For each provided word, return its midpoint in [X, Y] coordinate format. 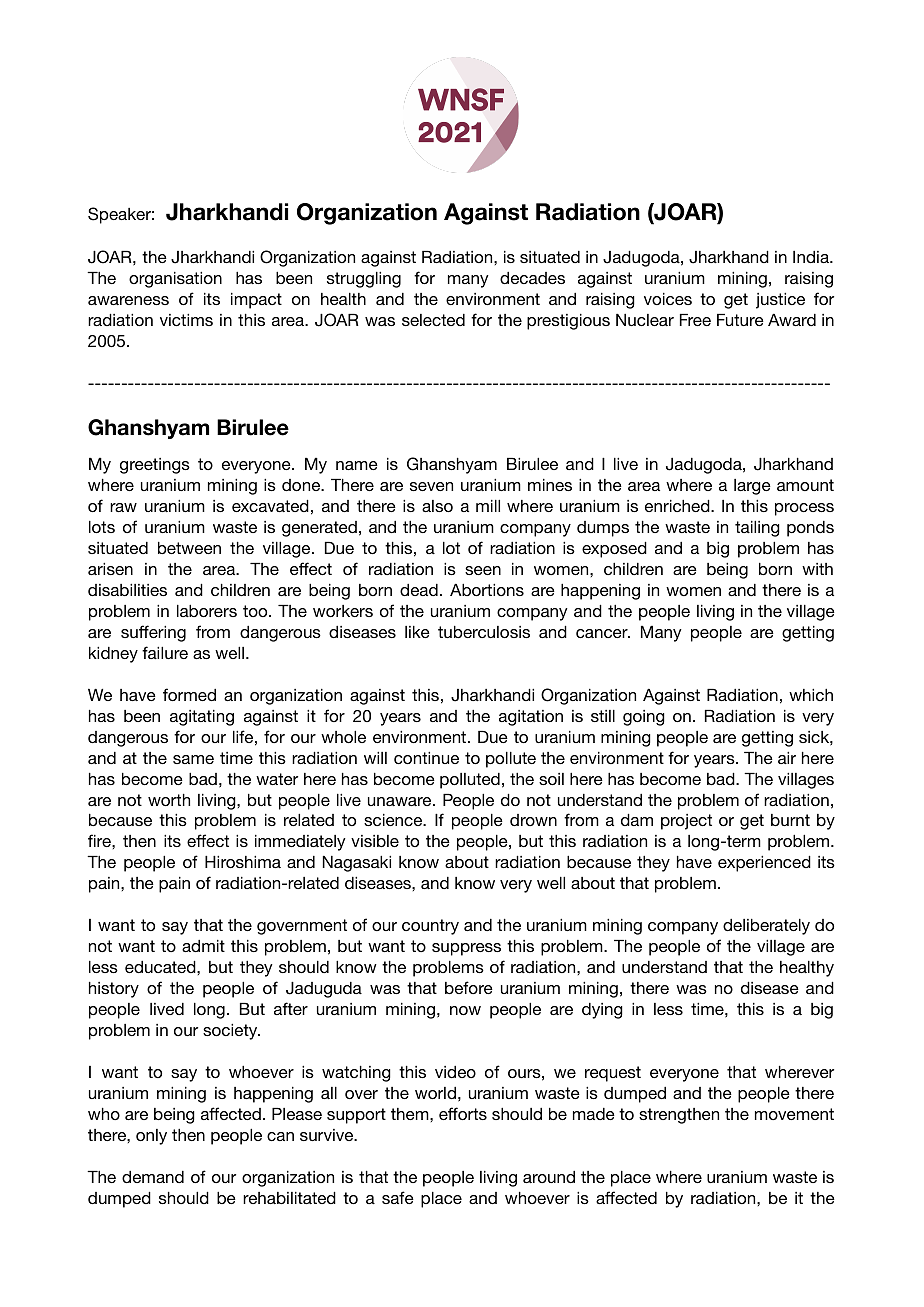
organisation [175, 280]
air [787, 758]
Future [740, 320]
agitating [202, 718]
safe [398, 1197]
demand [153, 1177]
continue [426, 758]
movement [794, 1114]
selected [433, 320]
